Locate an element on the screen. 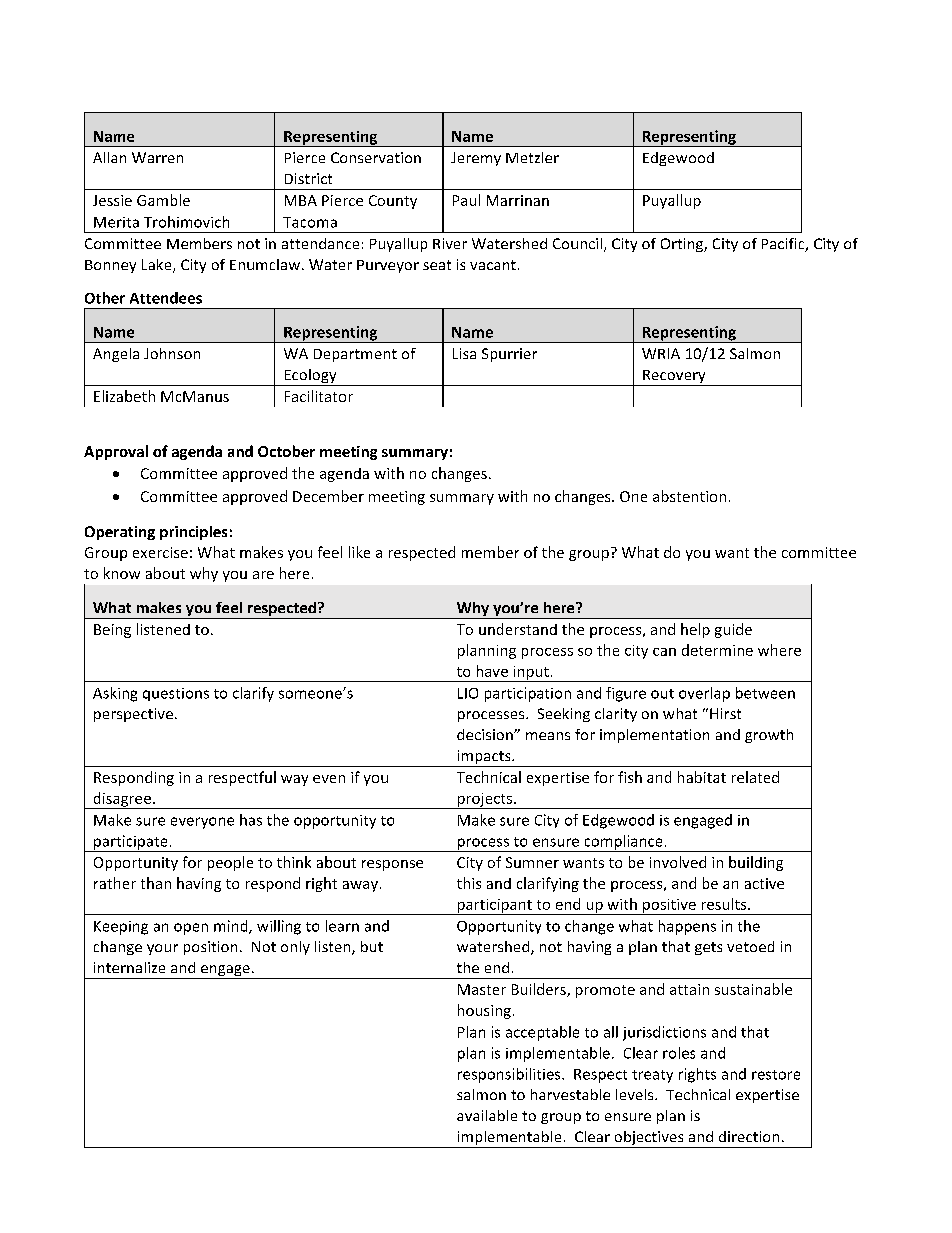 The height and width of the screenshot is (1233, 952). Council is located at coordinates (577, 243).
